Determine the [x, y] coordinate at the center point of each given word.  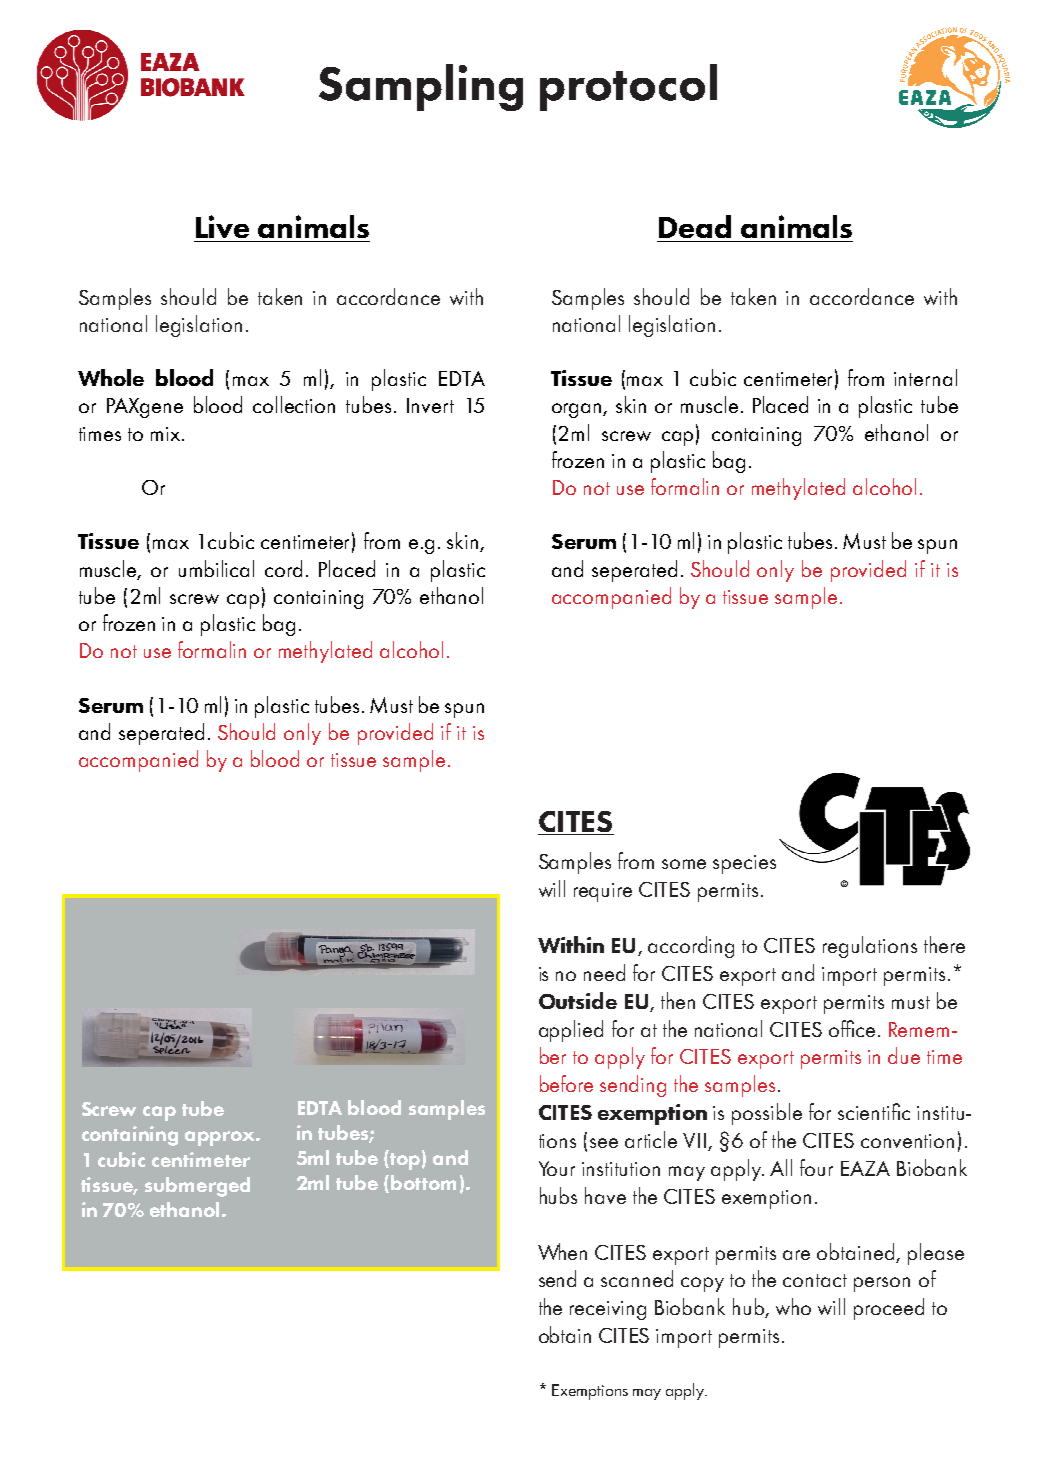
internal [925, 377]
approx [221, 1138]
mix [165, 434]
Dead [695, 226]
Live [222, 226]
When [562, 1251]
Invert [430, 405]
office [852, 1028]
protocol [628, 87]
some [684, 864]
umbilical [216, 568]
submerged [197, 1187]
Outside [578, 1000]
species [744, 864]
